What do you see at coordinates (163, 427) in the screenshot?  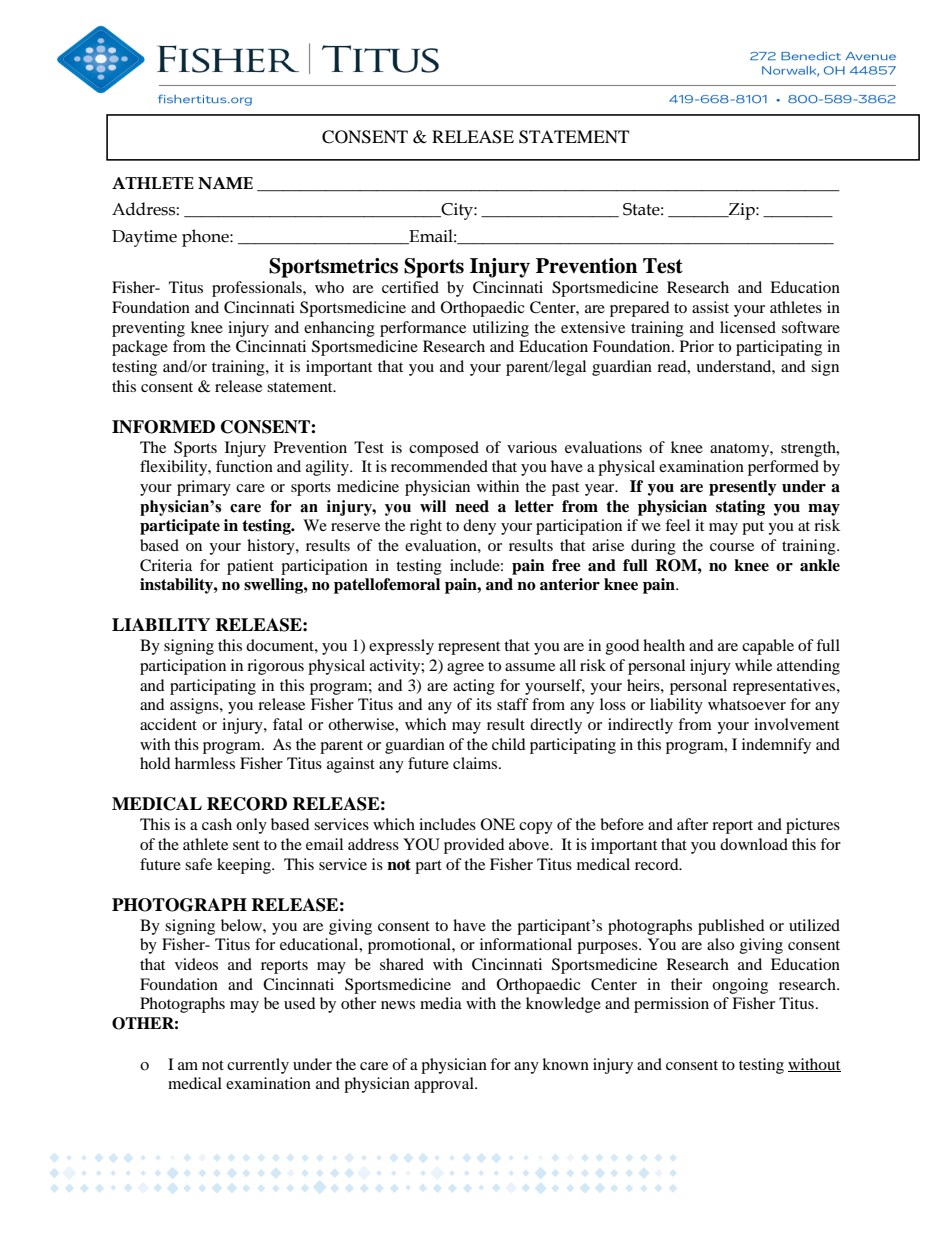 I see `INFORMED` at bounding box center [163, 427].
